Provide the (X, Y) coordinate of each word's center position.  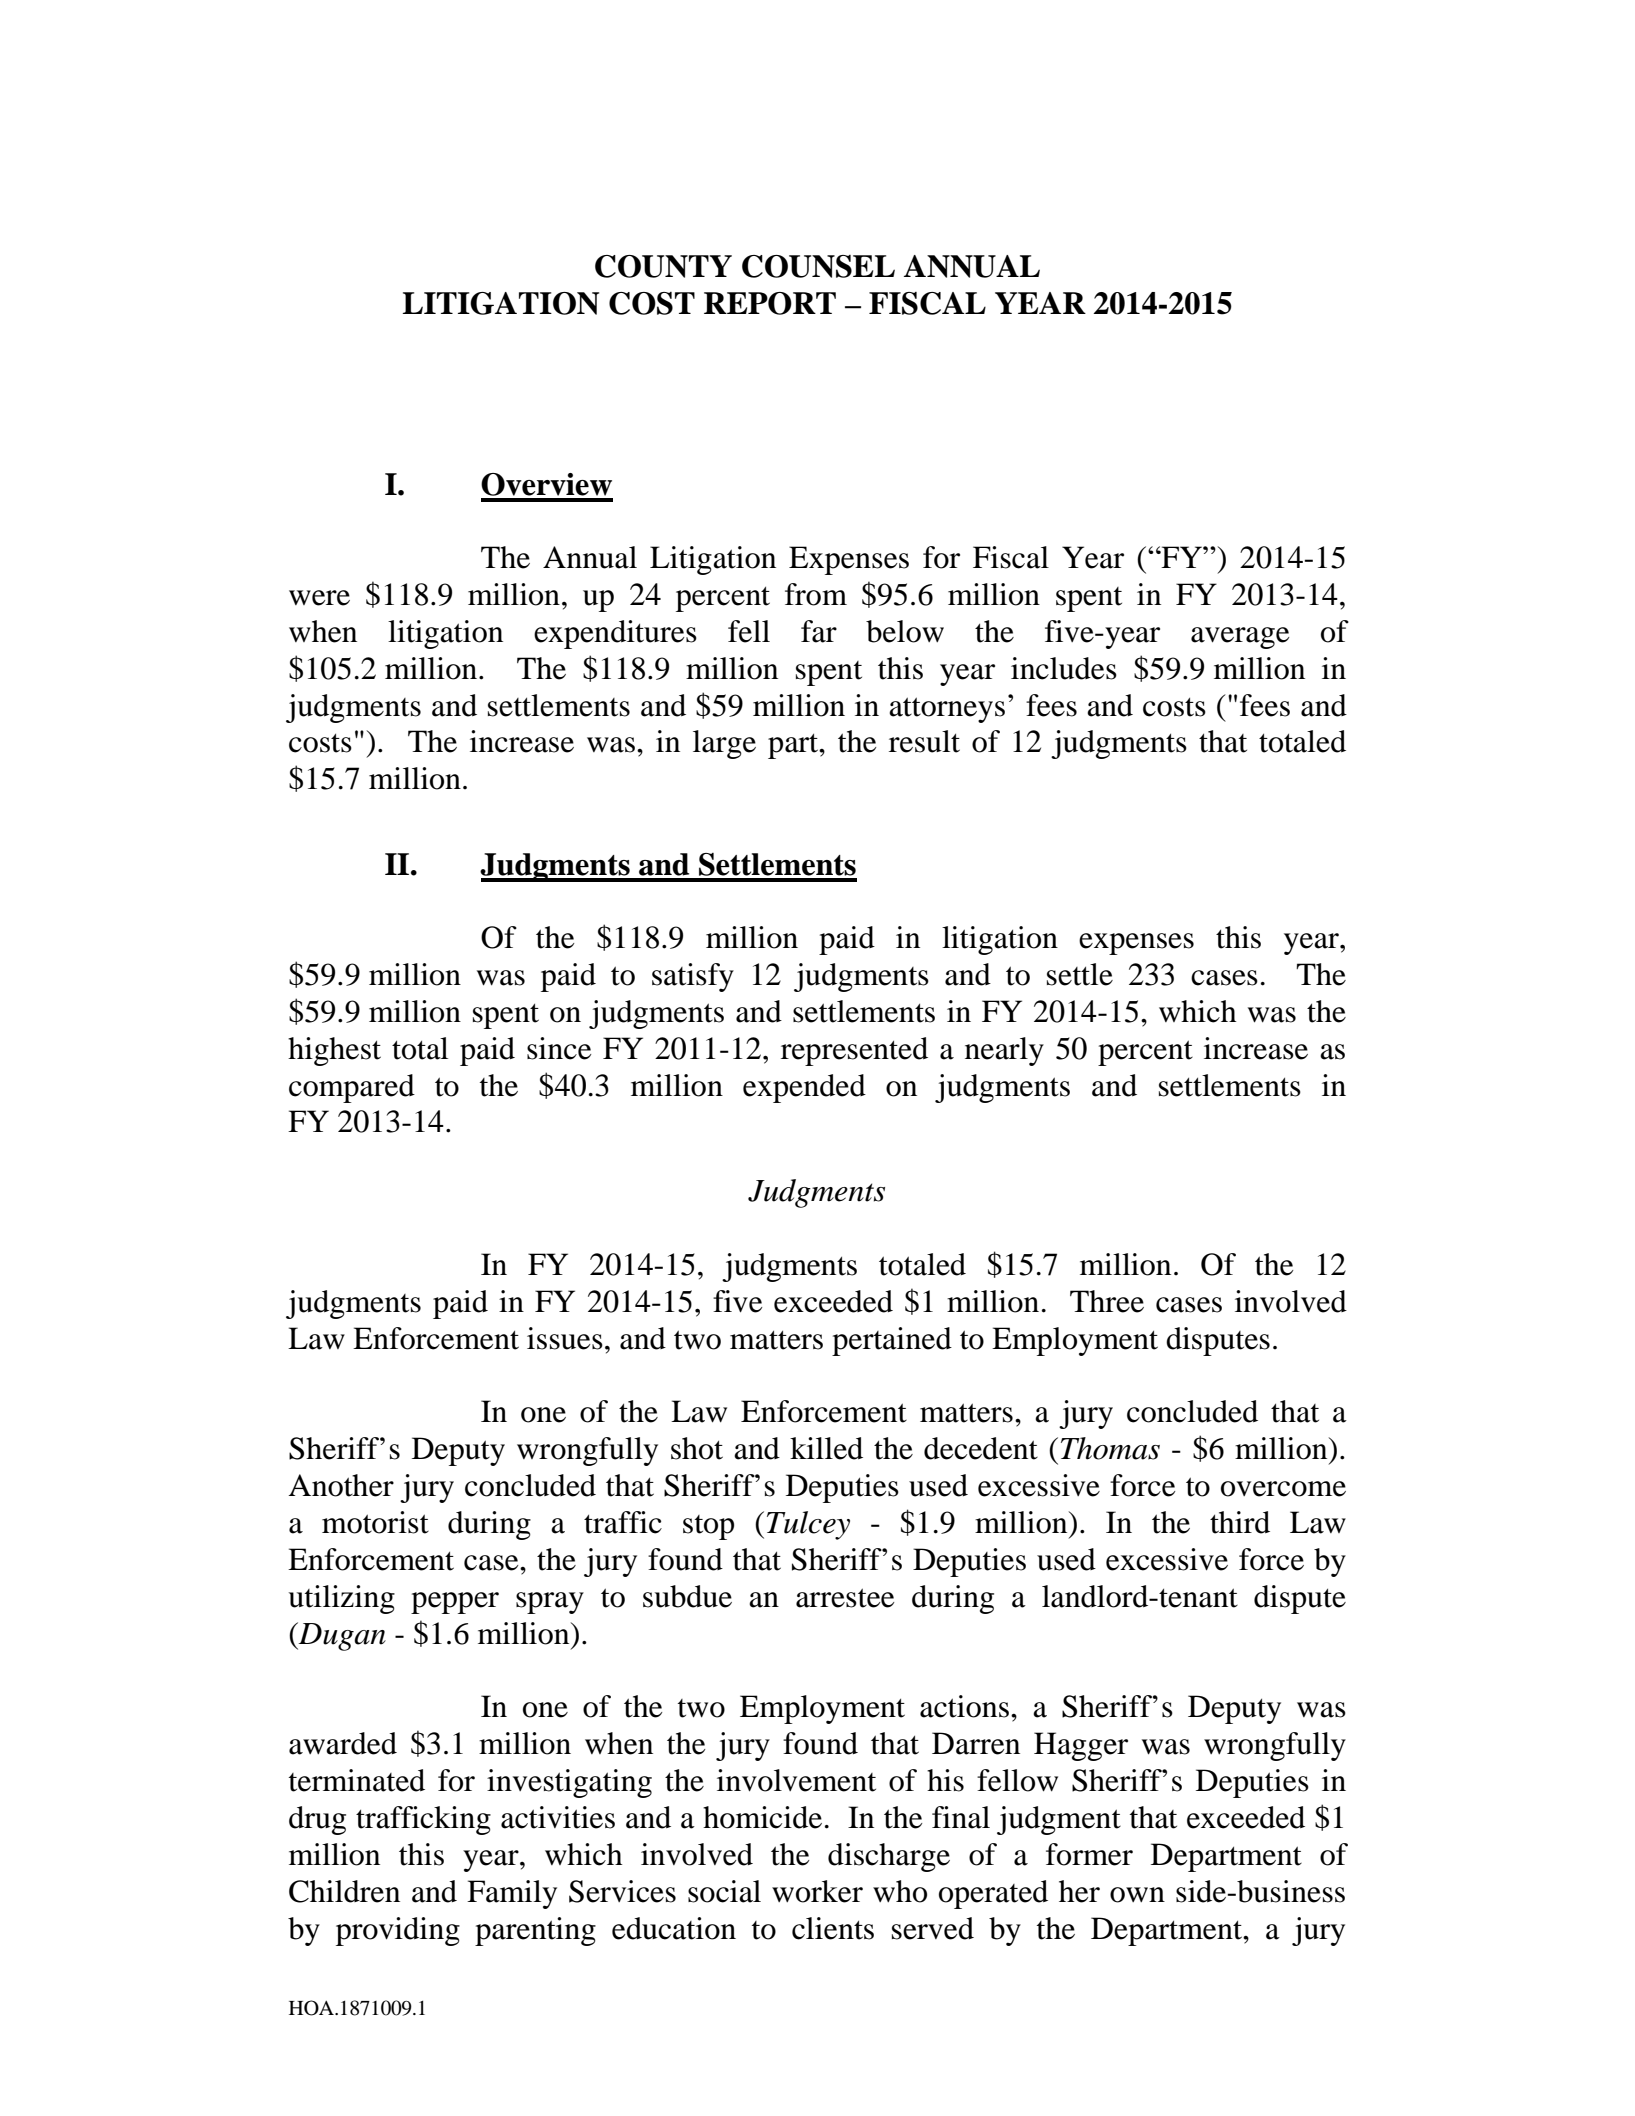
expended (804, 1088)
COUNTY (663, 266)
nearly (1004, 1051)
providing (398, 1931)
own (1137, 1895)
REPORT (770, 303)
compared (352, 1088)
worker (817, 1891)
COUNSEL (818, 266)
